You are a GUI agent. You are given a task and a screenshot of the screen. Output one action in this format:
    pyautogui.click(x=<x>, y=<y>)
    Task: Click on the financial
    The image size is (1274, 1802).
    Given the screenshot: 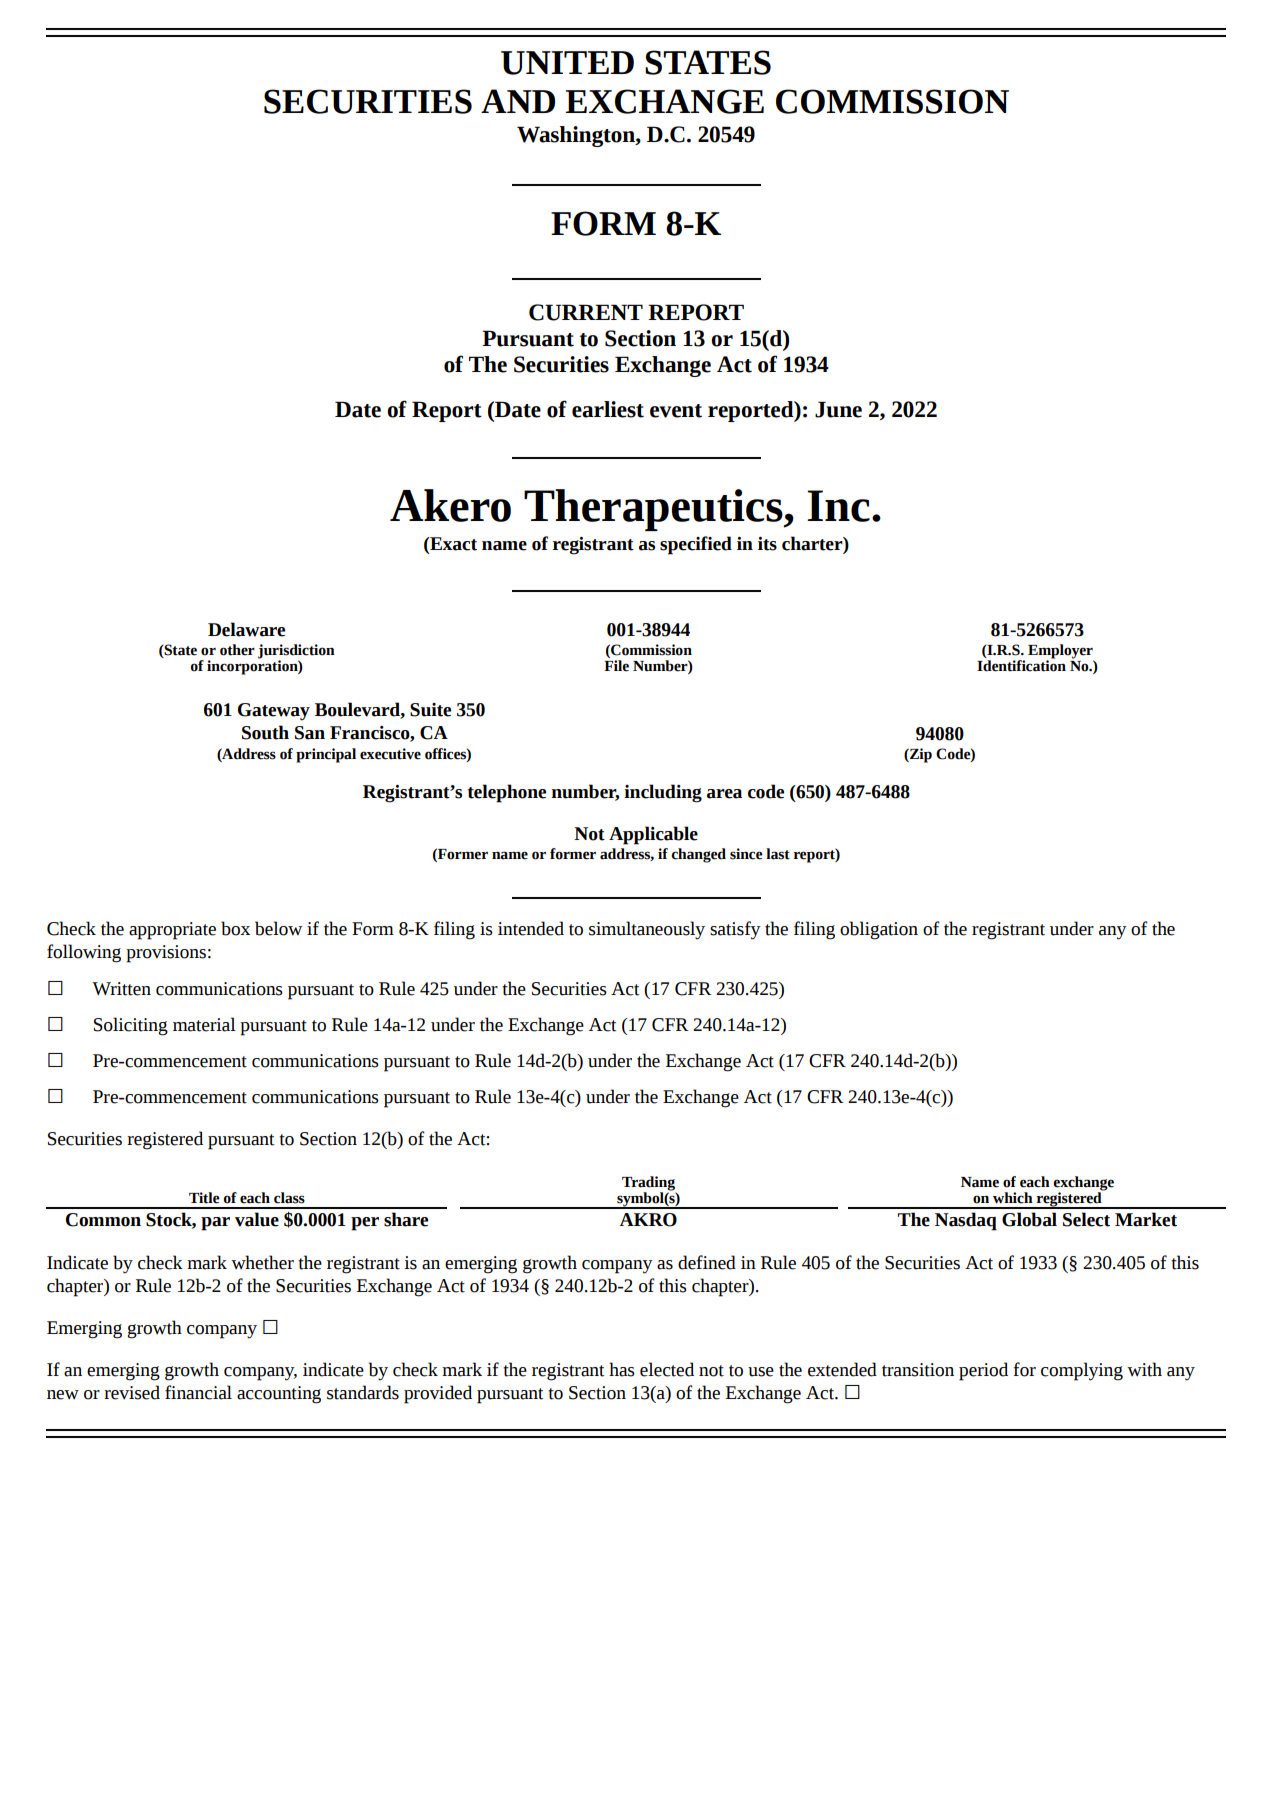 What is the action you would take?
    pyautogui.click(x=198, y=1392)
